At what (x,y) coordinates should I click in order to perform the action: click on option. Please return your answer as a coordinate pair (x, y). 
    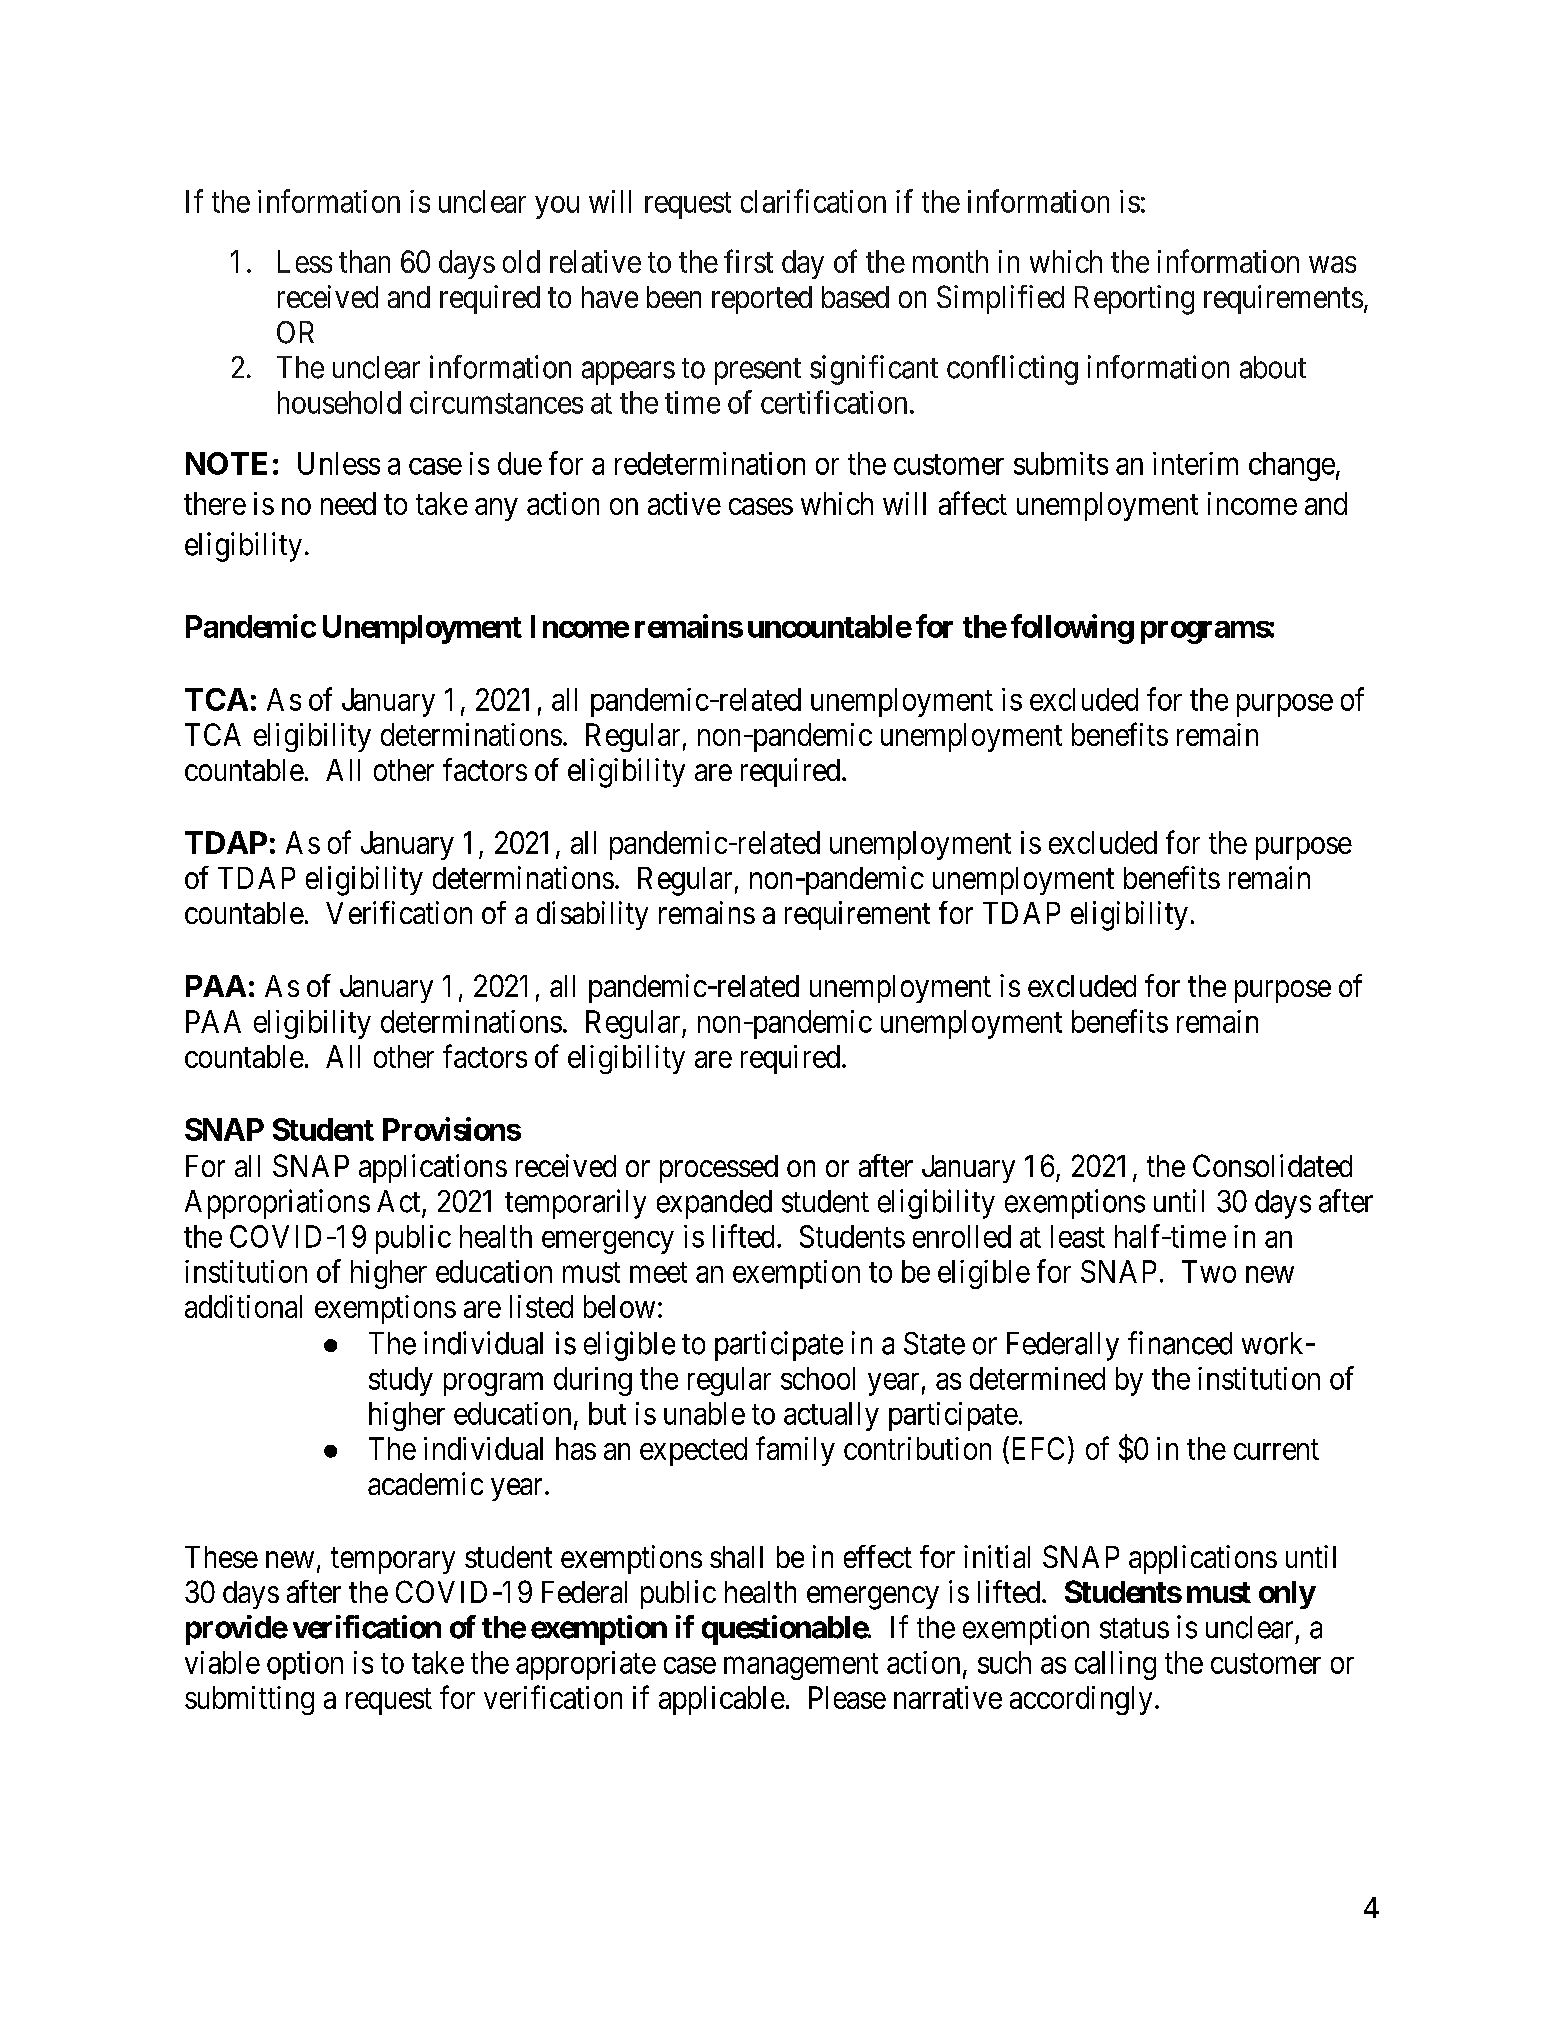
    Looking at the image, I should click on (305, 1665).
